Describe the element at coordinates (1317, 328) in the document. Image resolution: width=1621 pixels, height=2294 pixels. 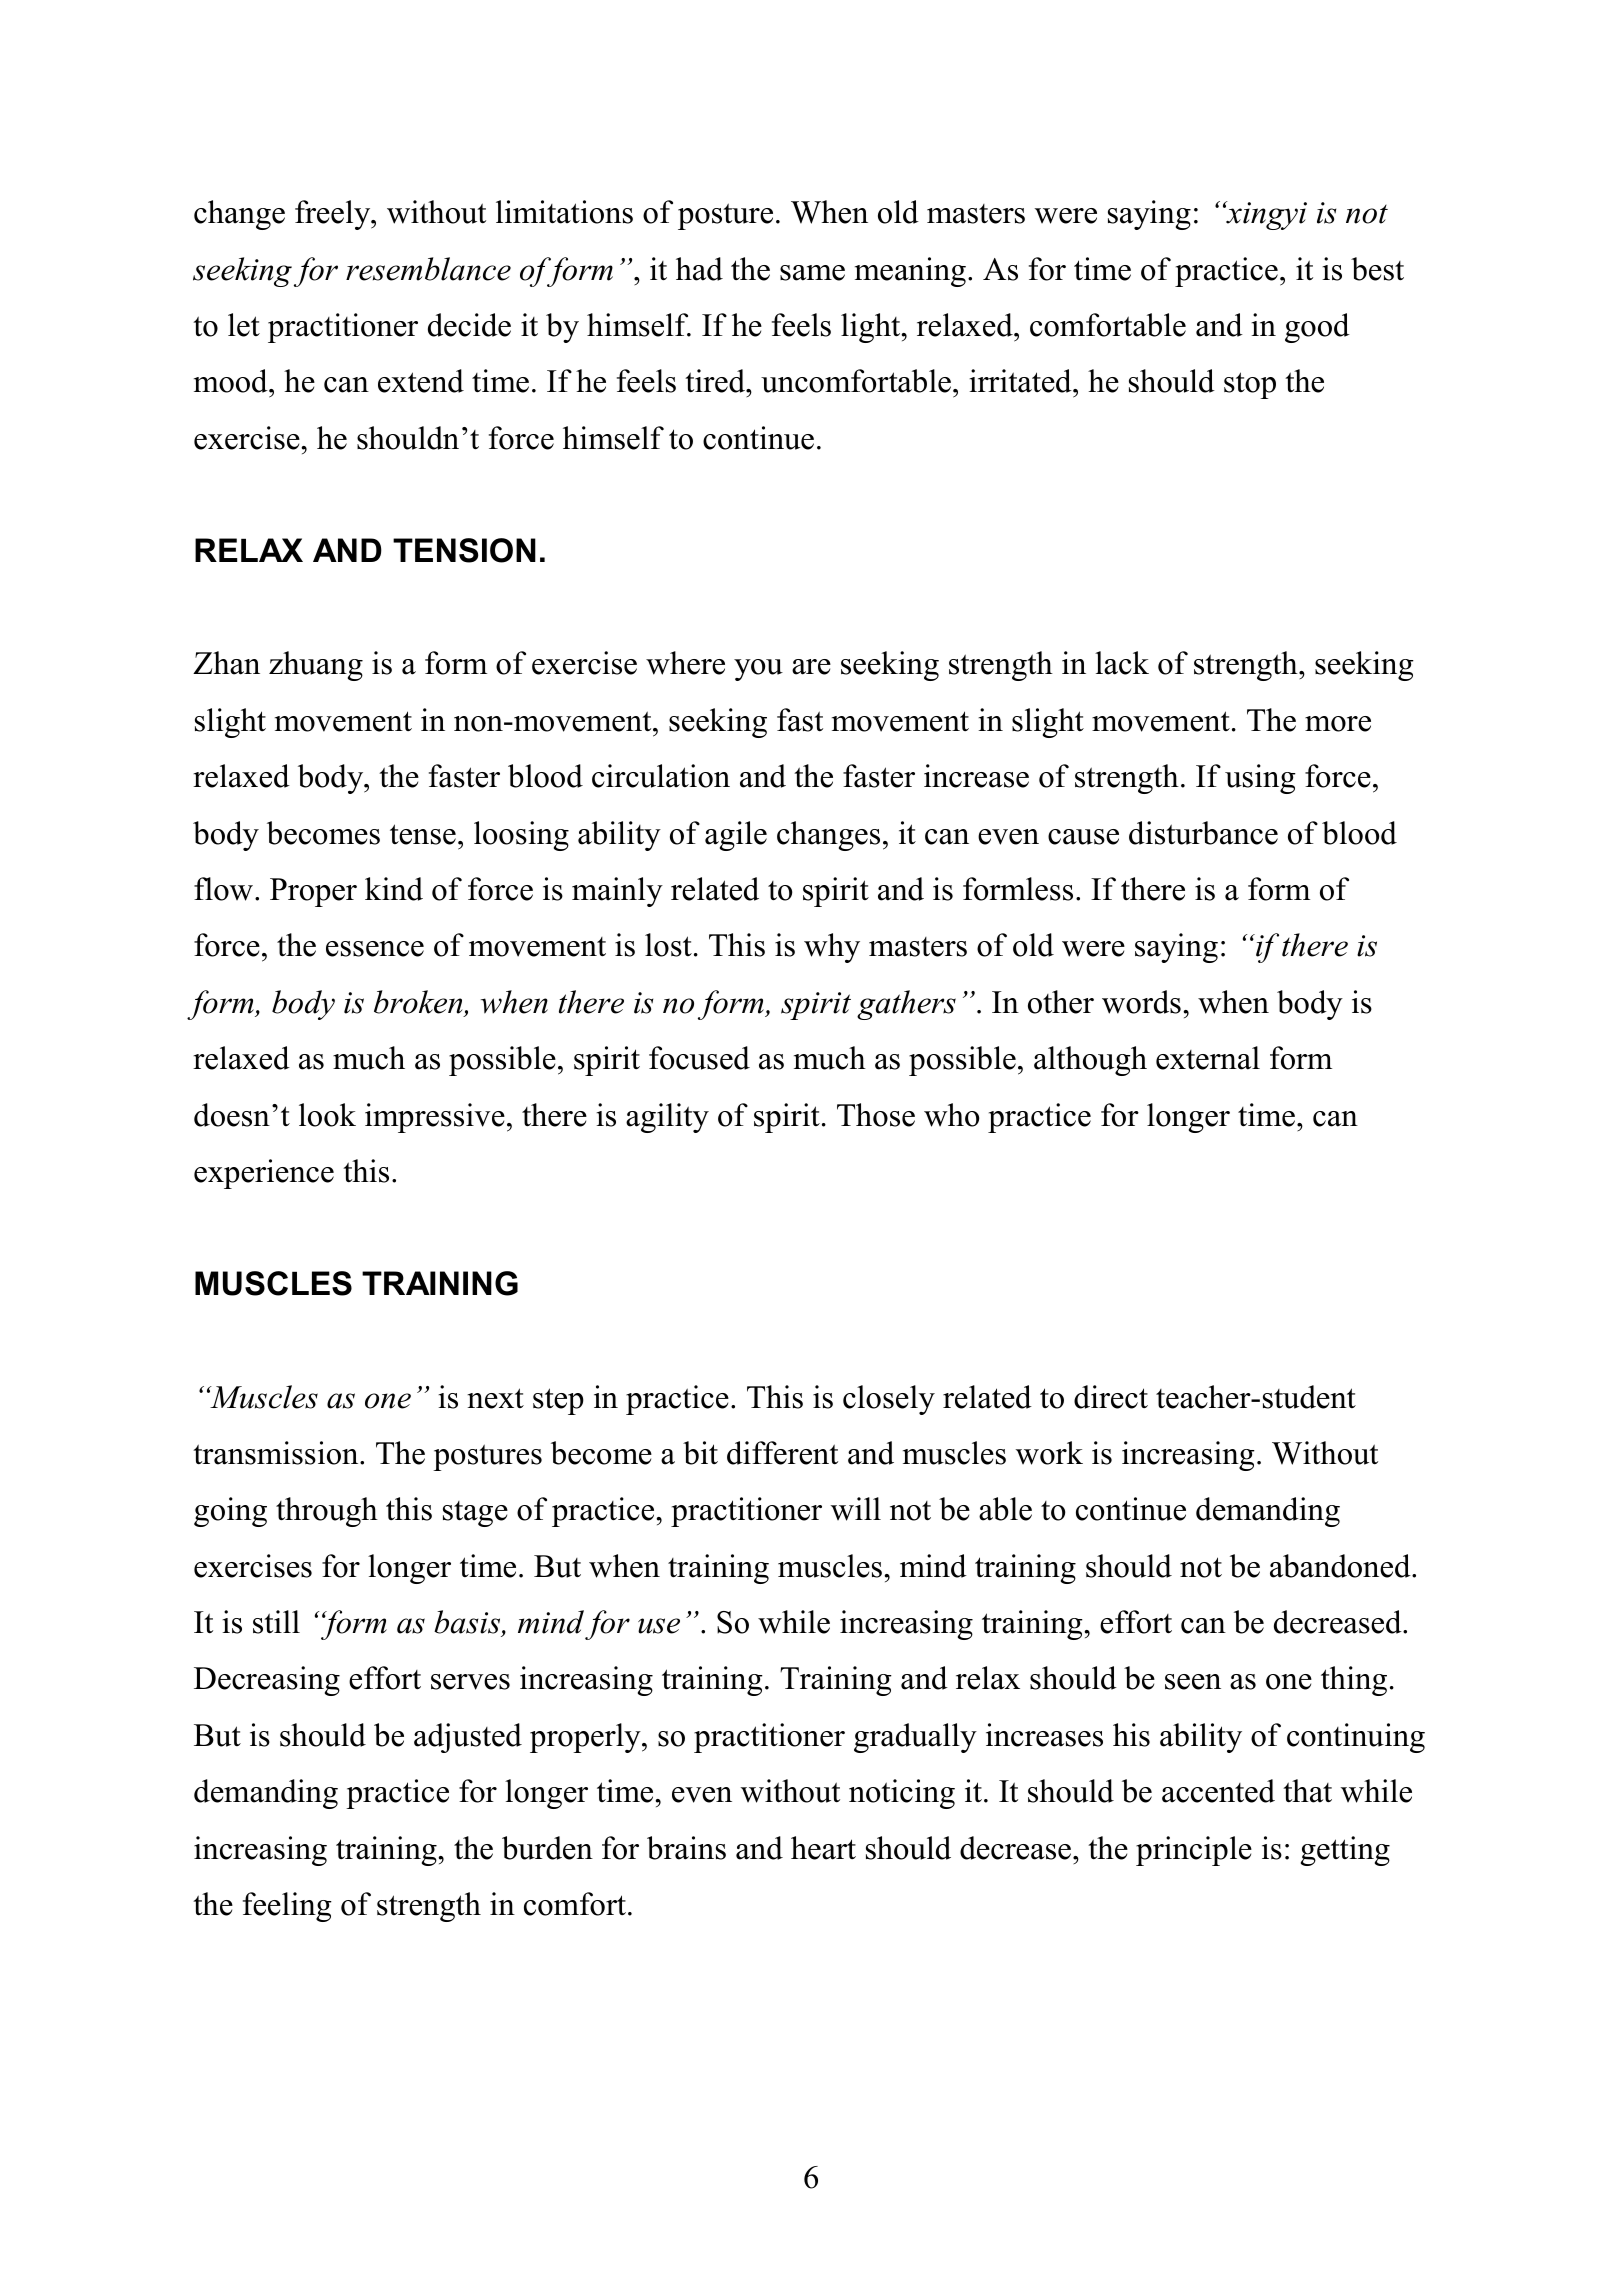
I see `good` at that location.
